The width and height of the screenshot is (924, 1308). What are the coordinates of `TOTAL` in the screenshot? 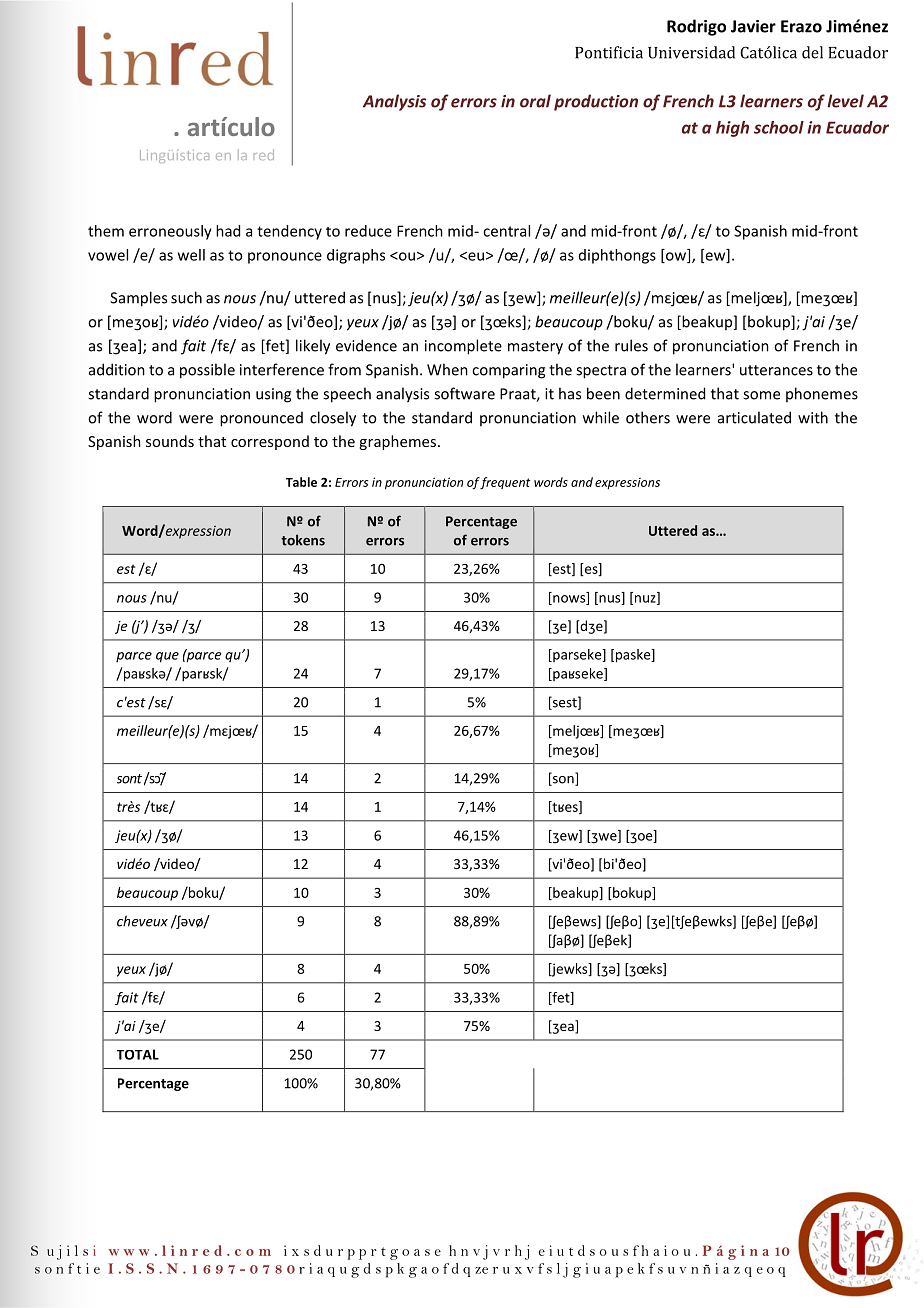 It's located at (138, 1054).
